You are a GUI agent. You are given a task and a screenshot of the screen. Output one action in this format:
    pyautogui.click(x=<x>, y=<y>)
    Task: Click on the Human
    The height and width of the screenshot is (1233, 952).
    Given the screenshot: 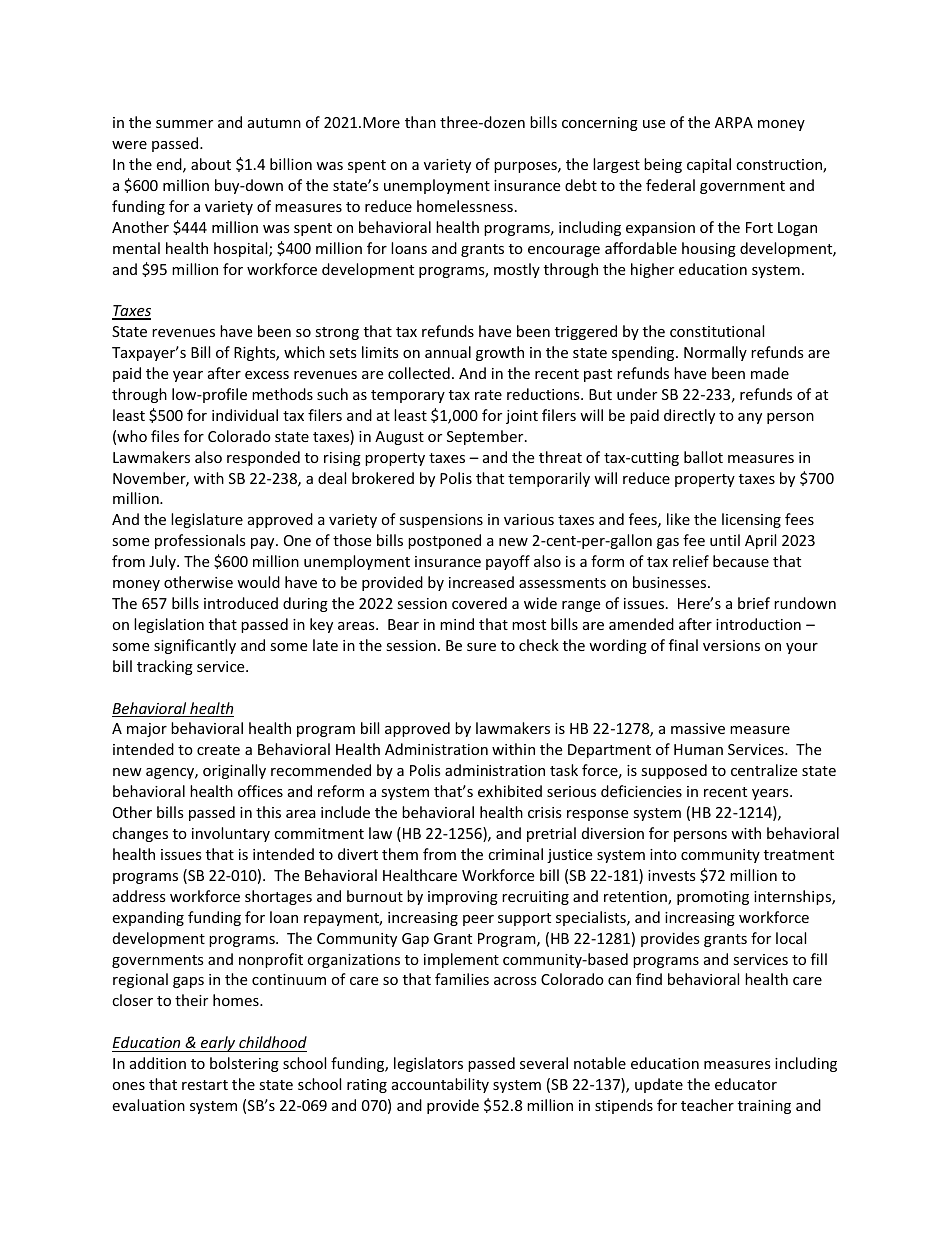 What is the action you would take?
    pyautogui.click(x=698, y=749)
